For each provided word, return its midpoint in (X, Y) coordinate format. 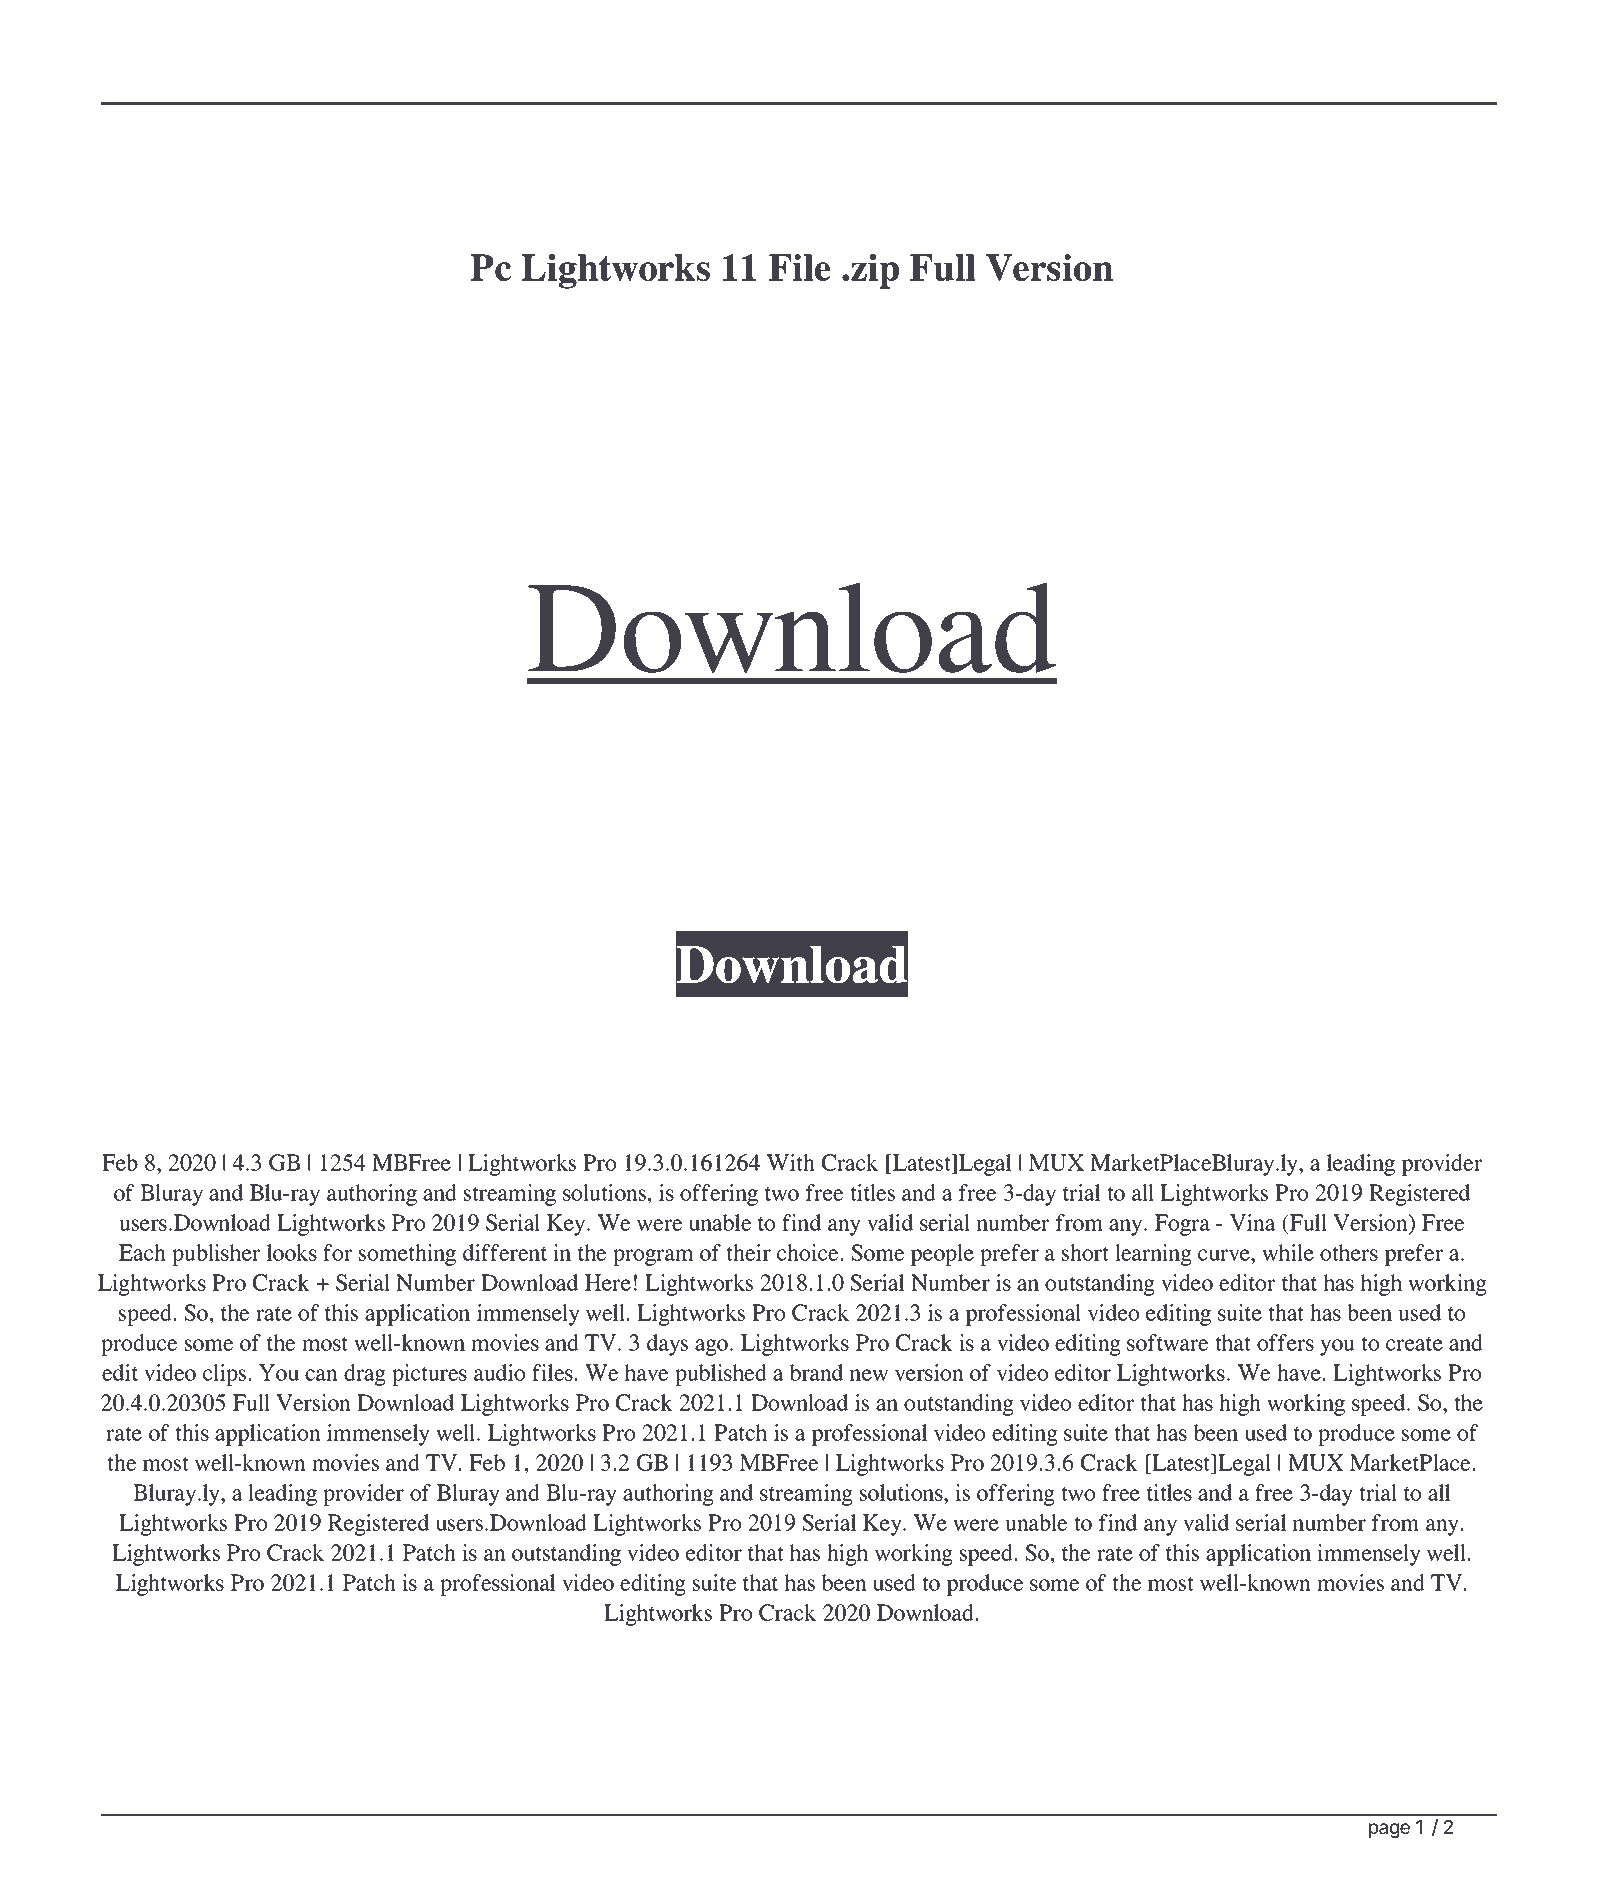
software (1167, 1342)
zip (875, 271)
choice (809, 1252)
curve (1225, 1255)
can (321, 1375)
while (1288, 1252)
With (791, 1162)
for (337, 1252)
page (1389, 1830)
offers (1285, 1342)
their (748, 1252)
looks (292, 1252)
